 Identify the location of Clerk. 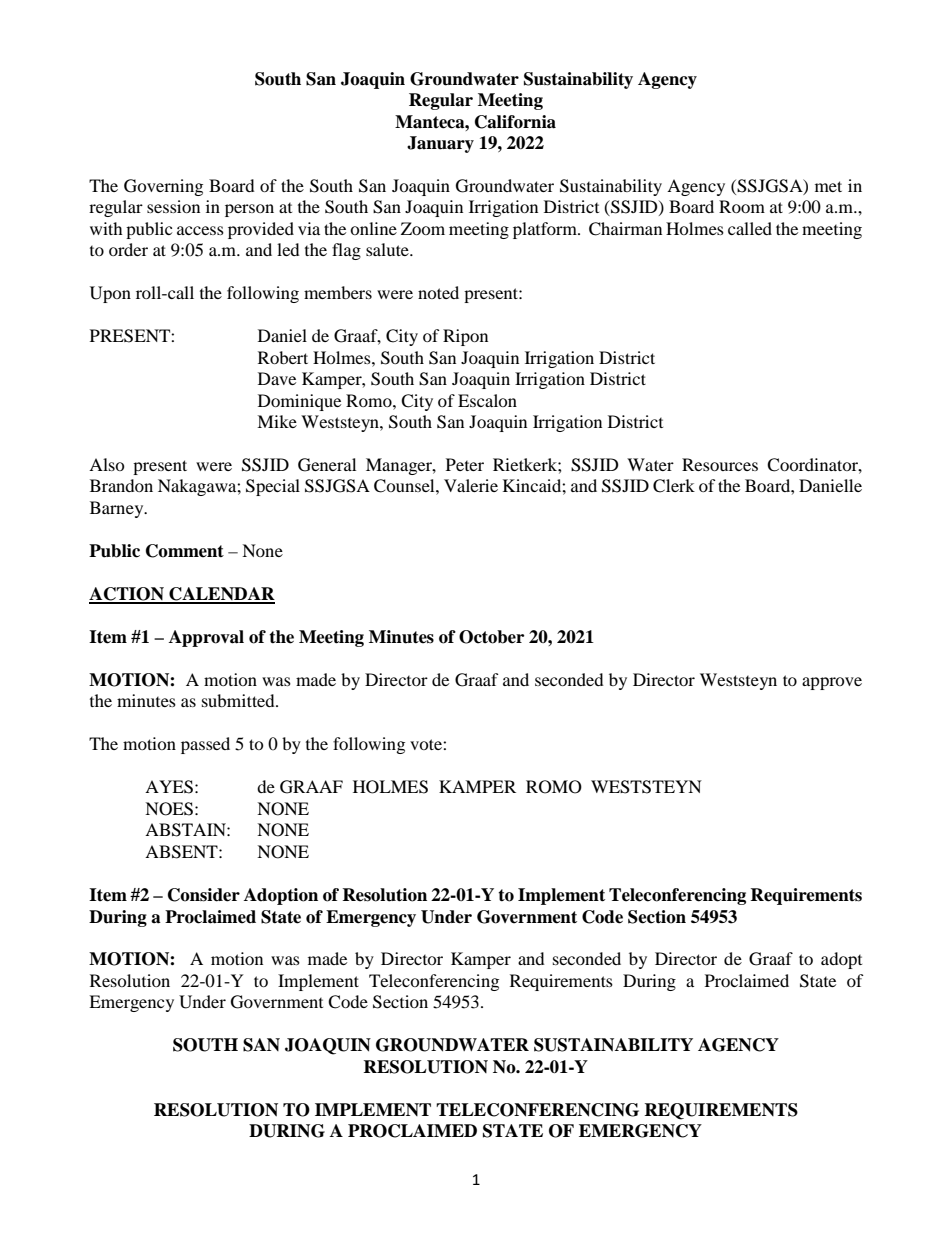
(674, 486).
